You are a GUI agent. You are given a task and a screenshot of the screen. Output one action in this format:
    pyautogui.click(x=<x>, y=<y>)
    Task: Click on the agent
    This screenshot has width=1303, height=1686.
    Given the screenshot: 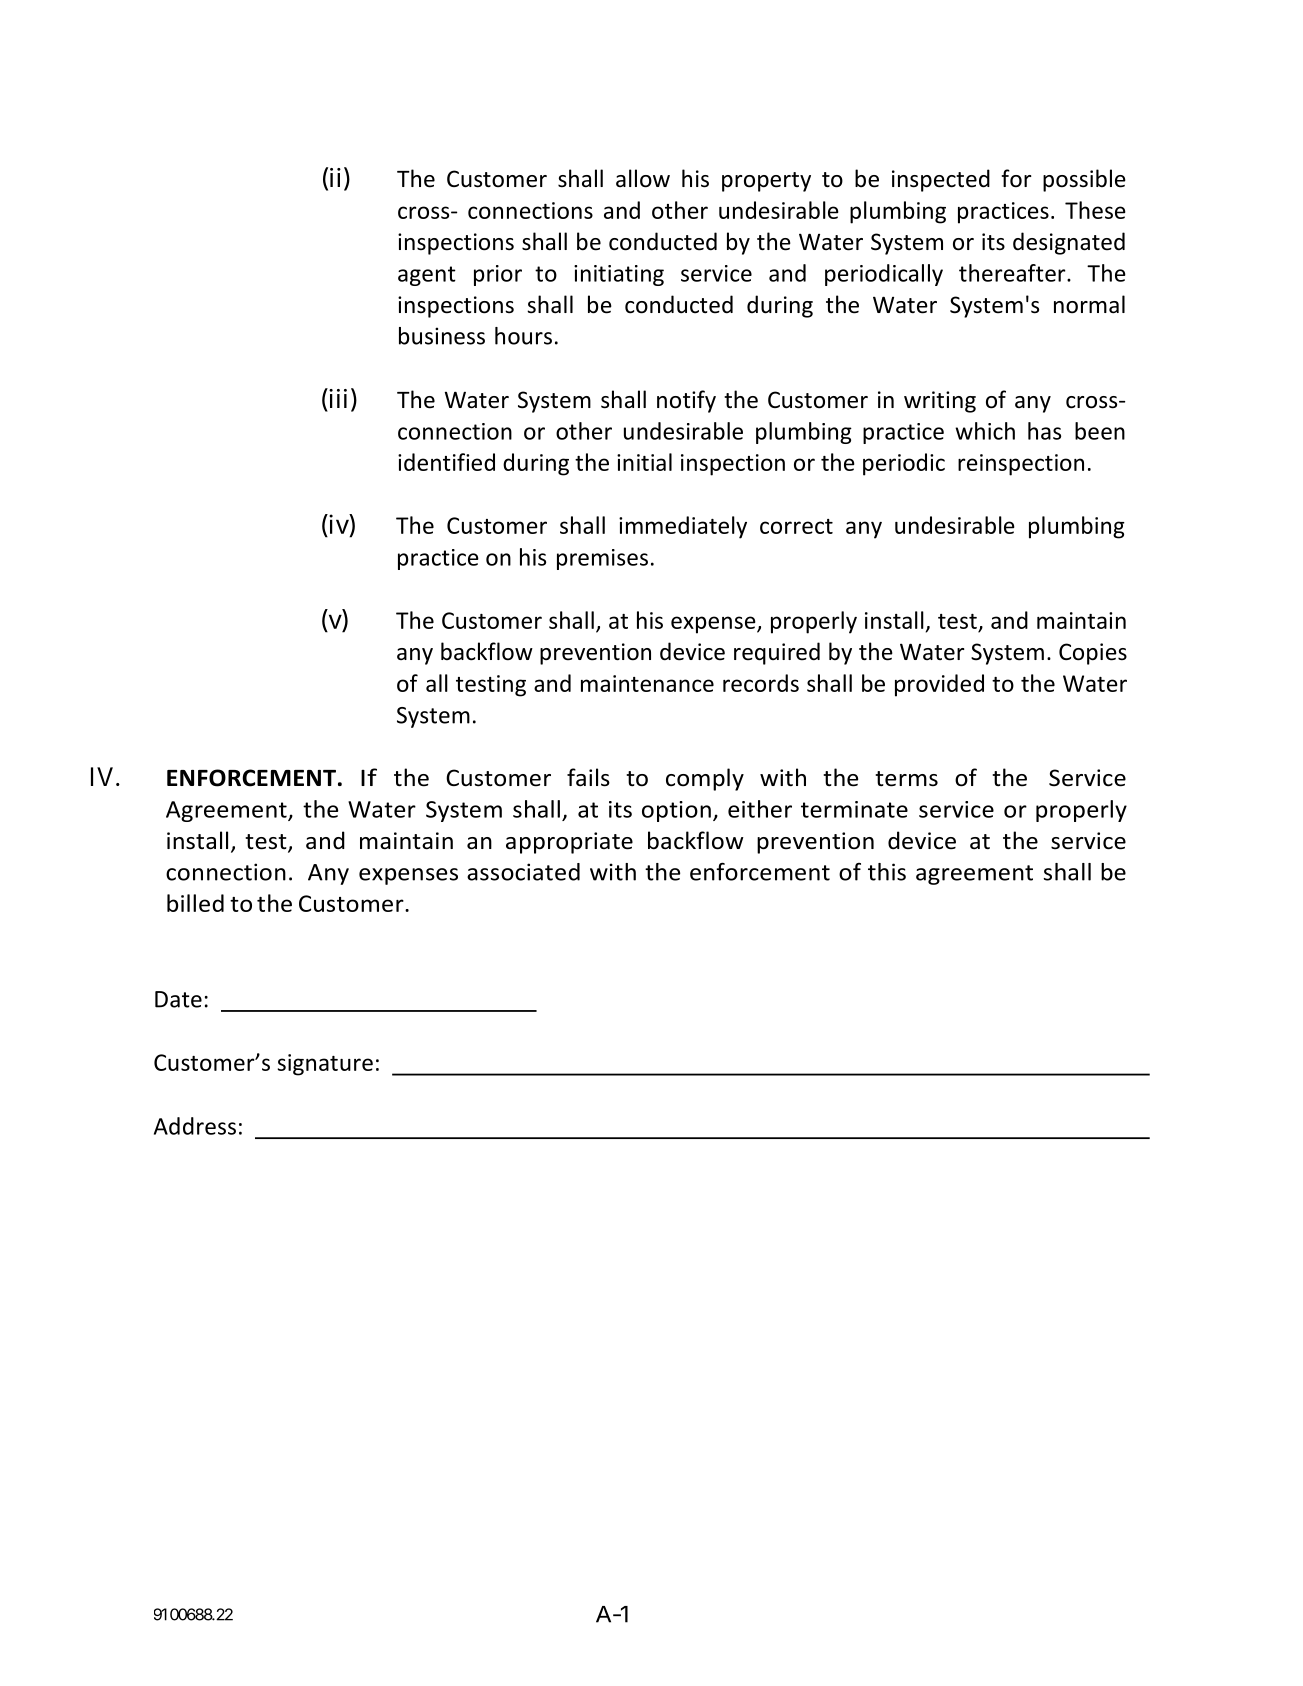 What is the action you would take?
    pyautogui.click(x=427, y=276)
